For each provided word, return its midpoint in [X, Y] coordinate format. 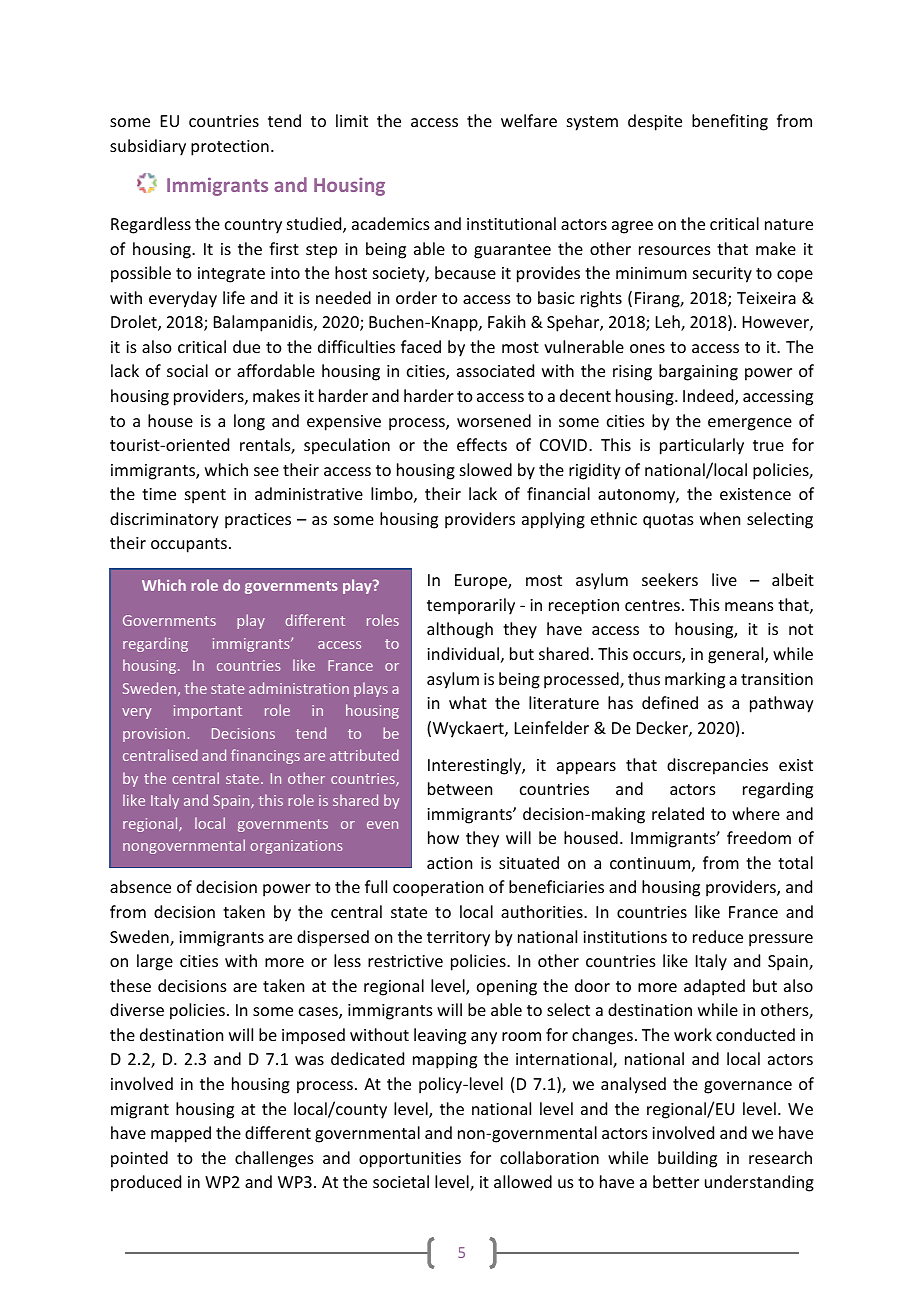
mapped [181, 1134]
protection [230, 148]
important [208, 712]
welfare [529, 120]
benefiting [730, 122]
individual [463, 653]
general [737, 655]
